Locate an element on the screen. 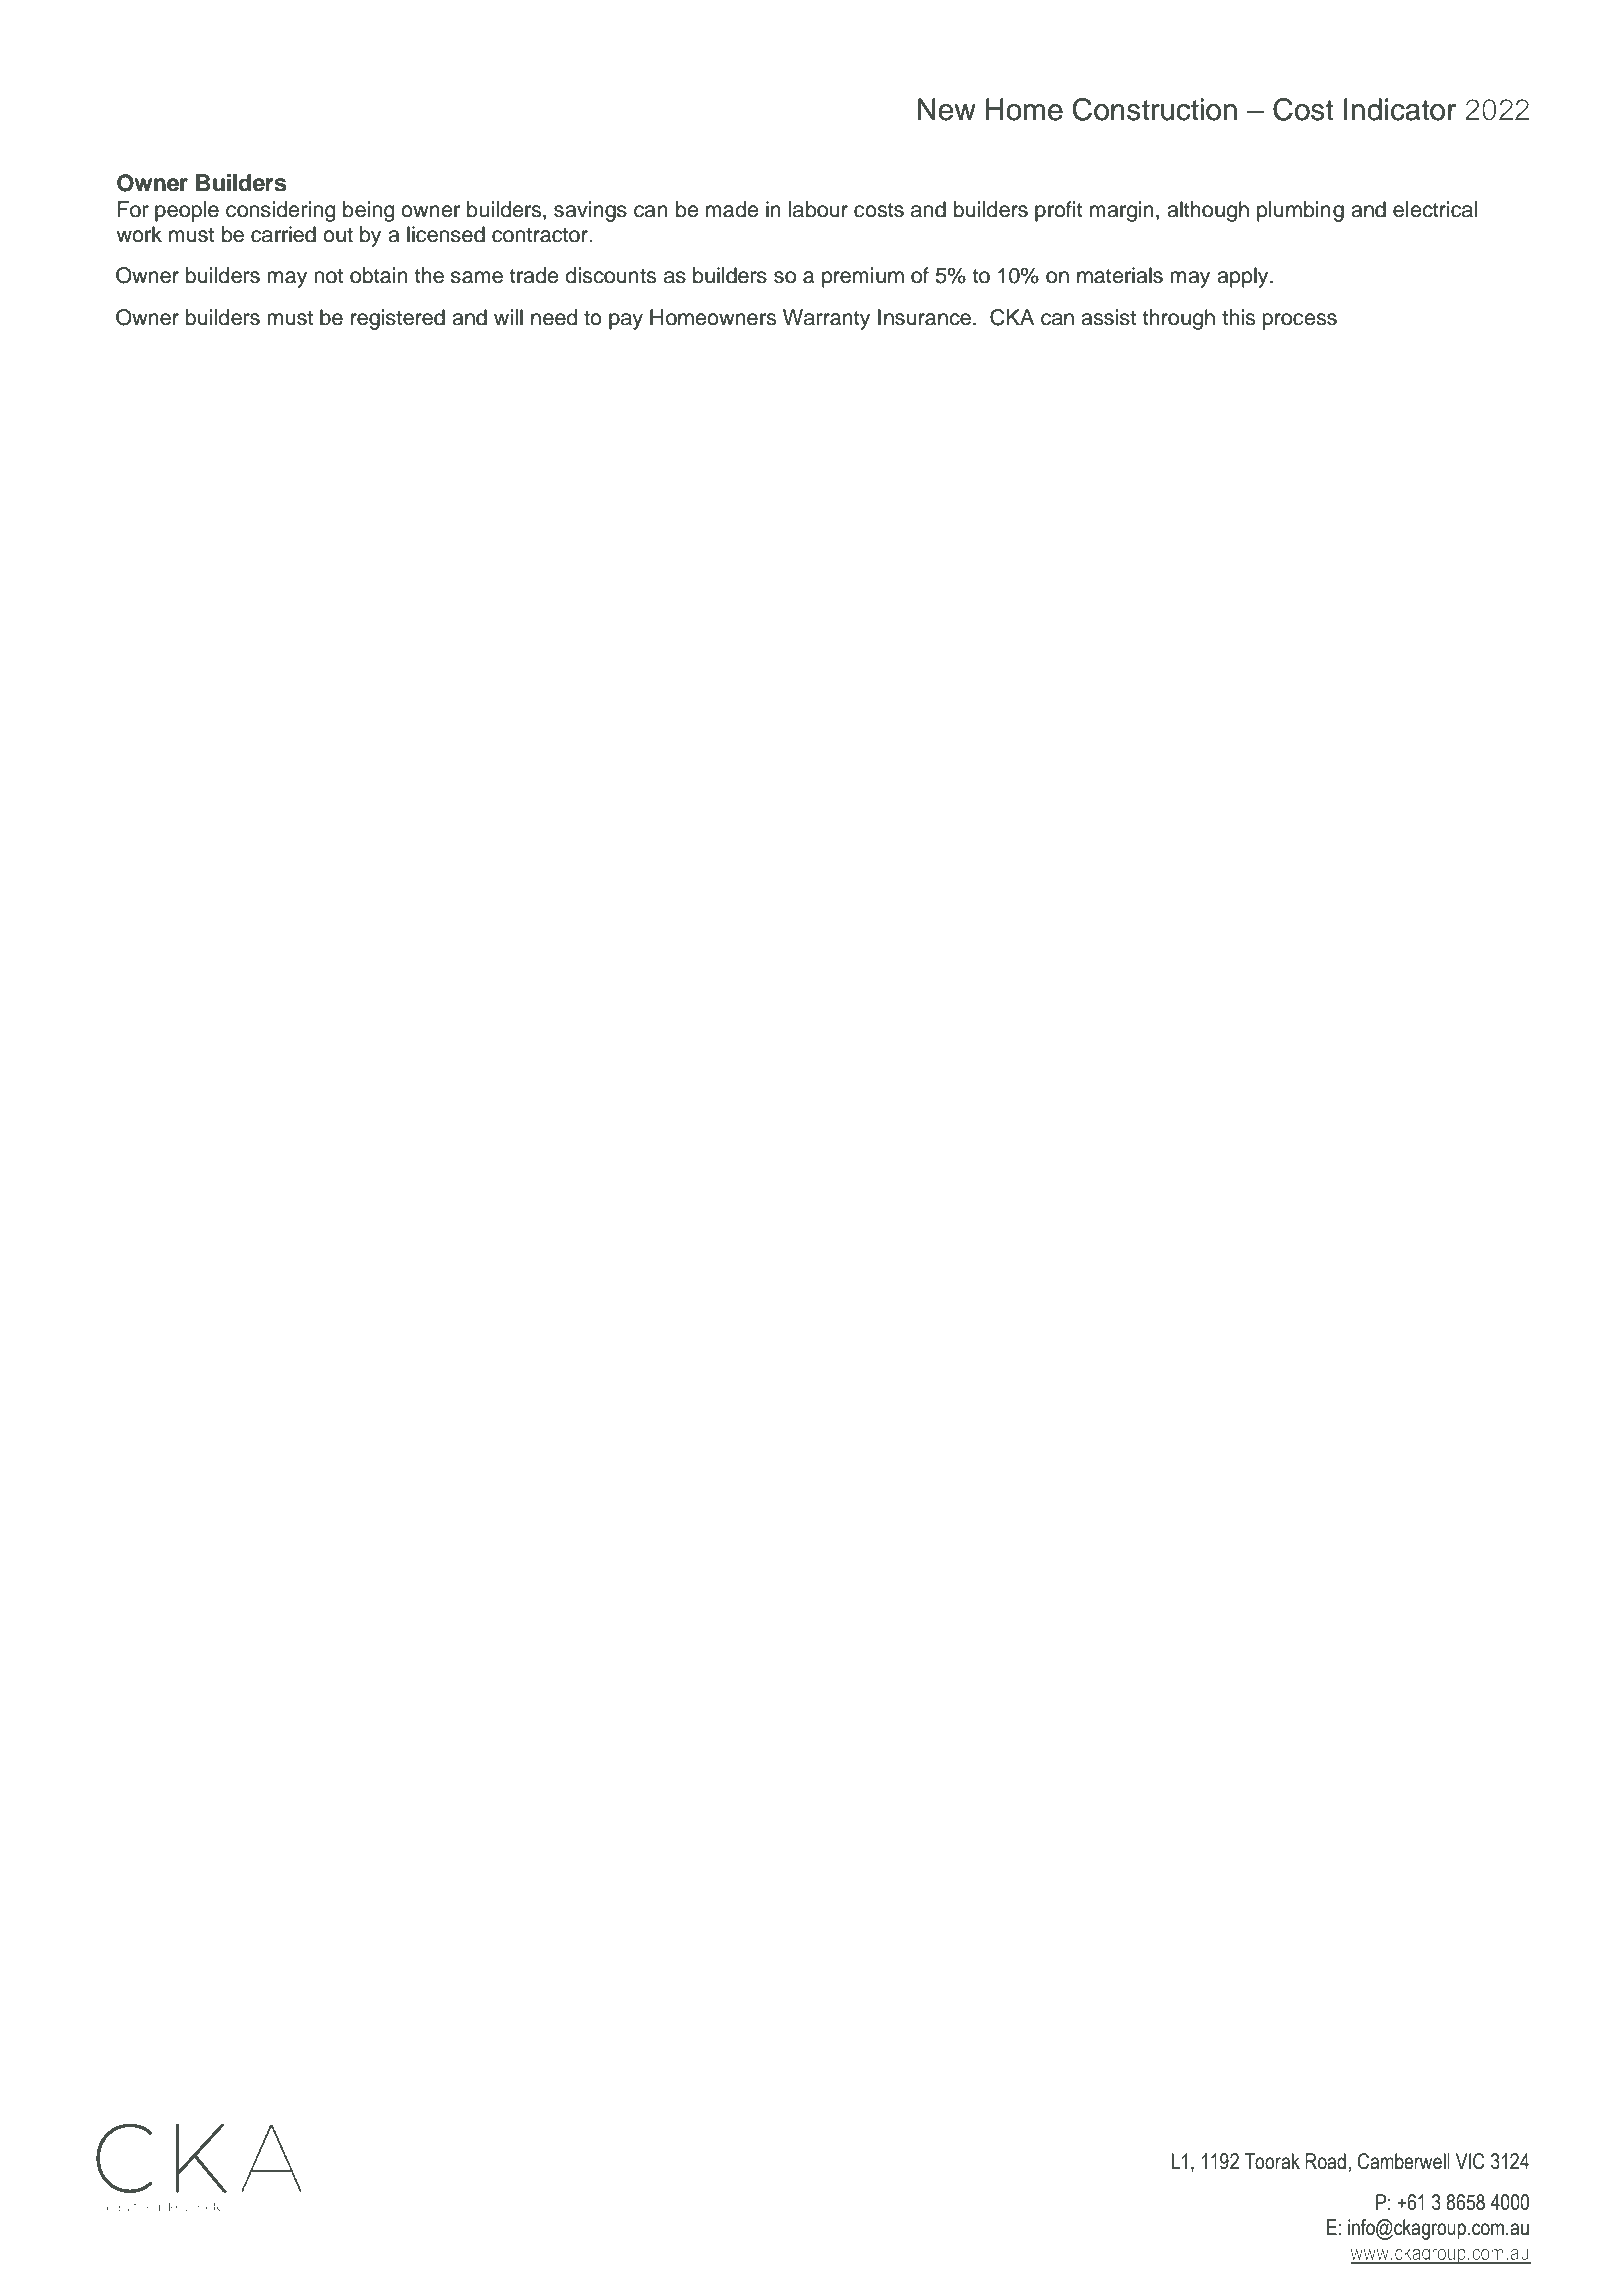 Image resolution: width=1614 pixels, height=2280 pixels. Road is located at coordinates (1325, 2161).
